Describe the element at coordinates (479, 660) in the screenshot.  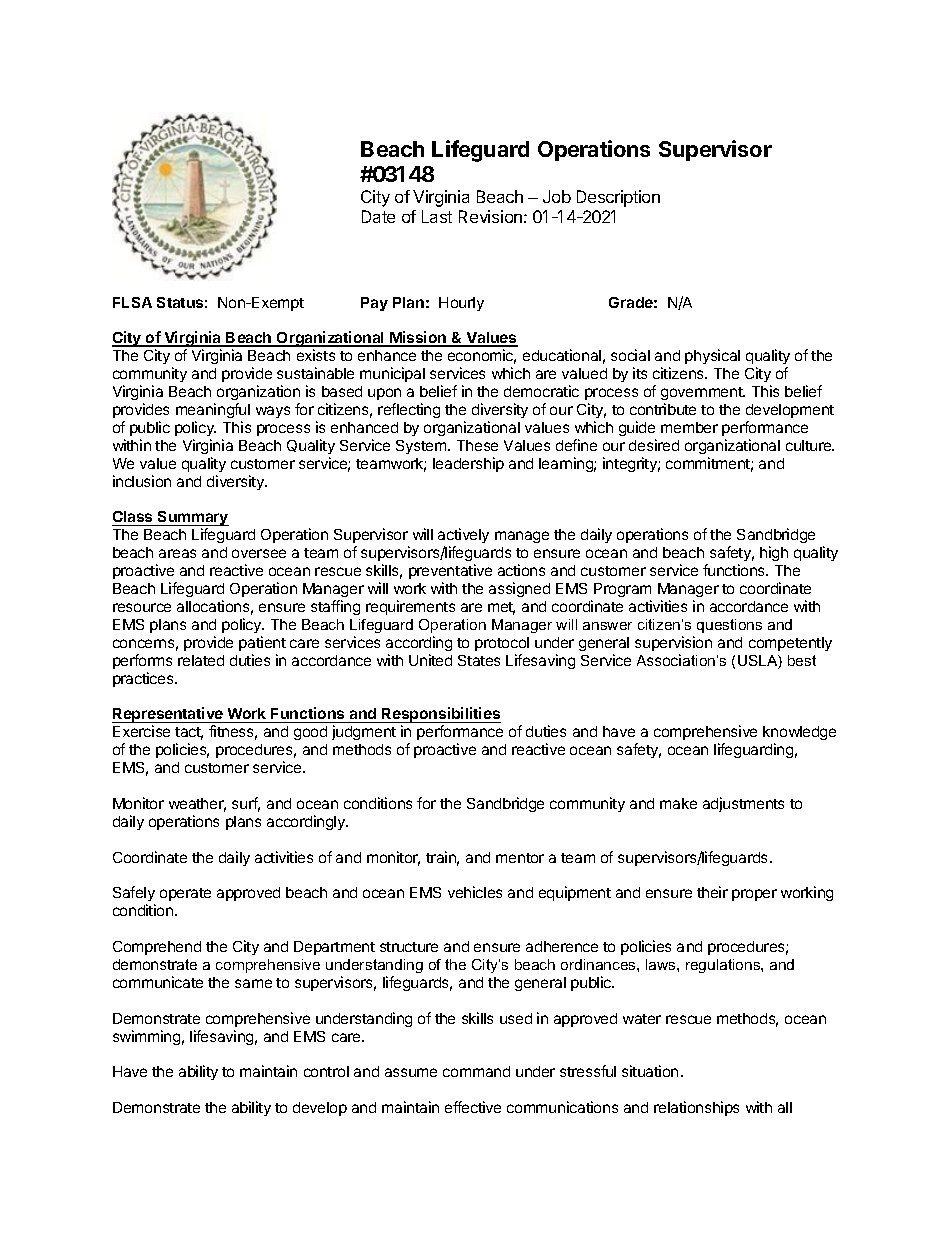
I see `States` at that location.
